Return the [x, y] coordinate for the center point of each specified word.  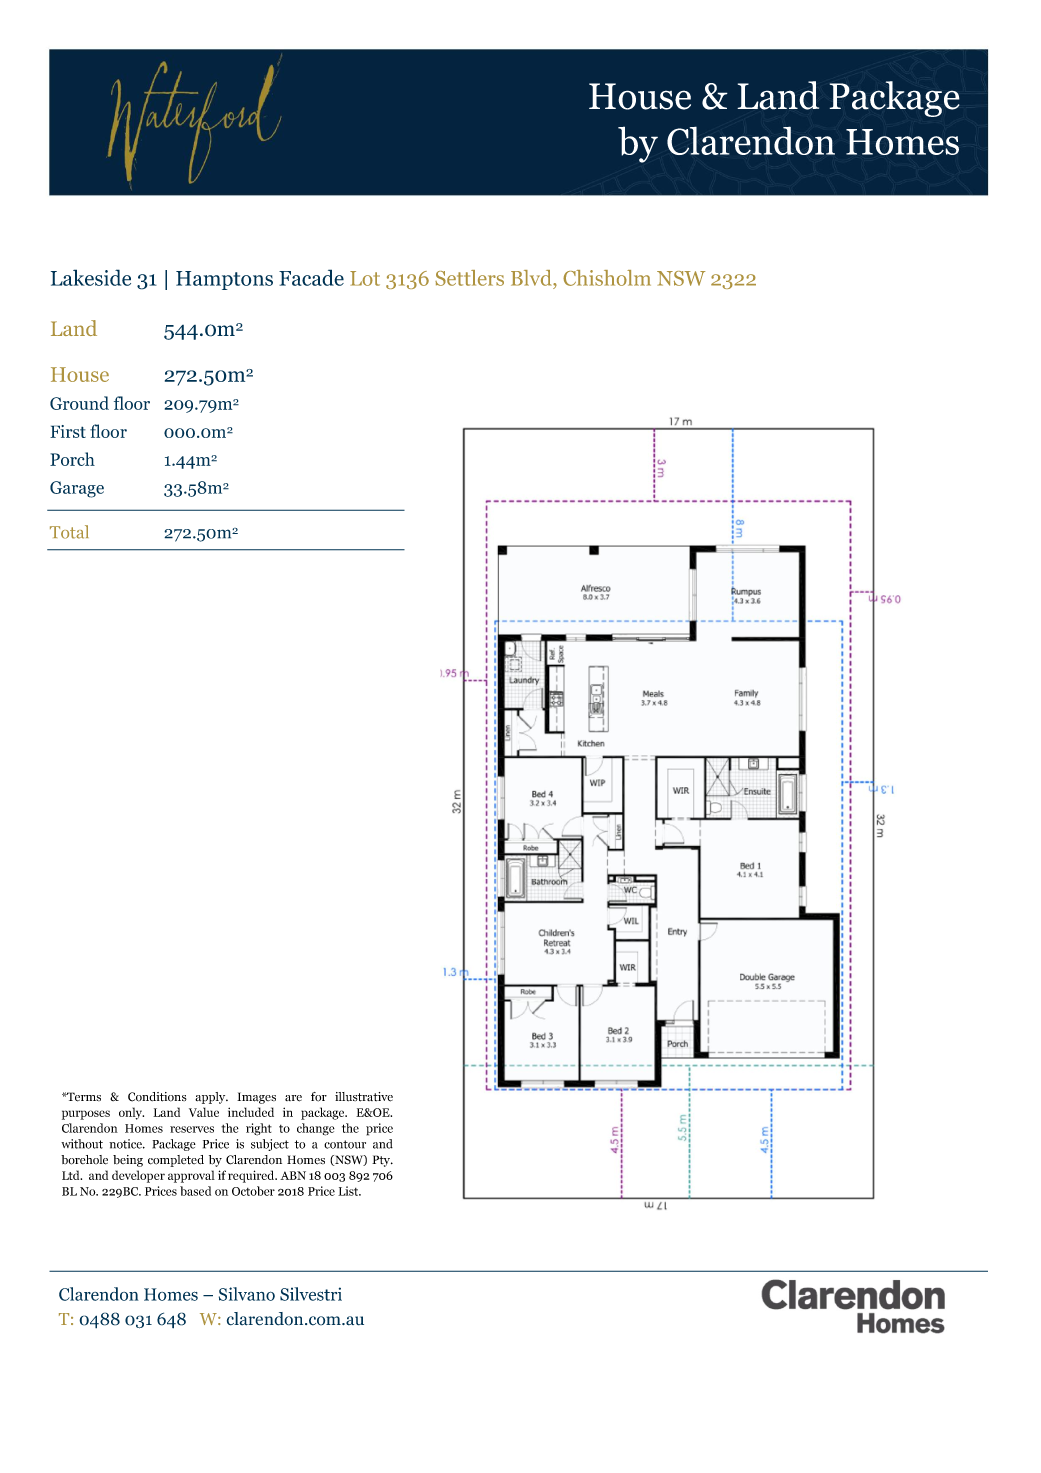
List [349, 1191]
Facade [311, 277]
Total [69, 532]
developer [138, 1176]
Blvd [532, 278]
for [319, 1097]
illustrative [364, 1097]
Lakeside [91, 277]
